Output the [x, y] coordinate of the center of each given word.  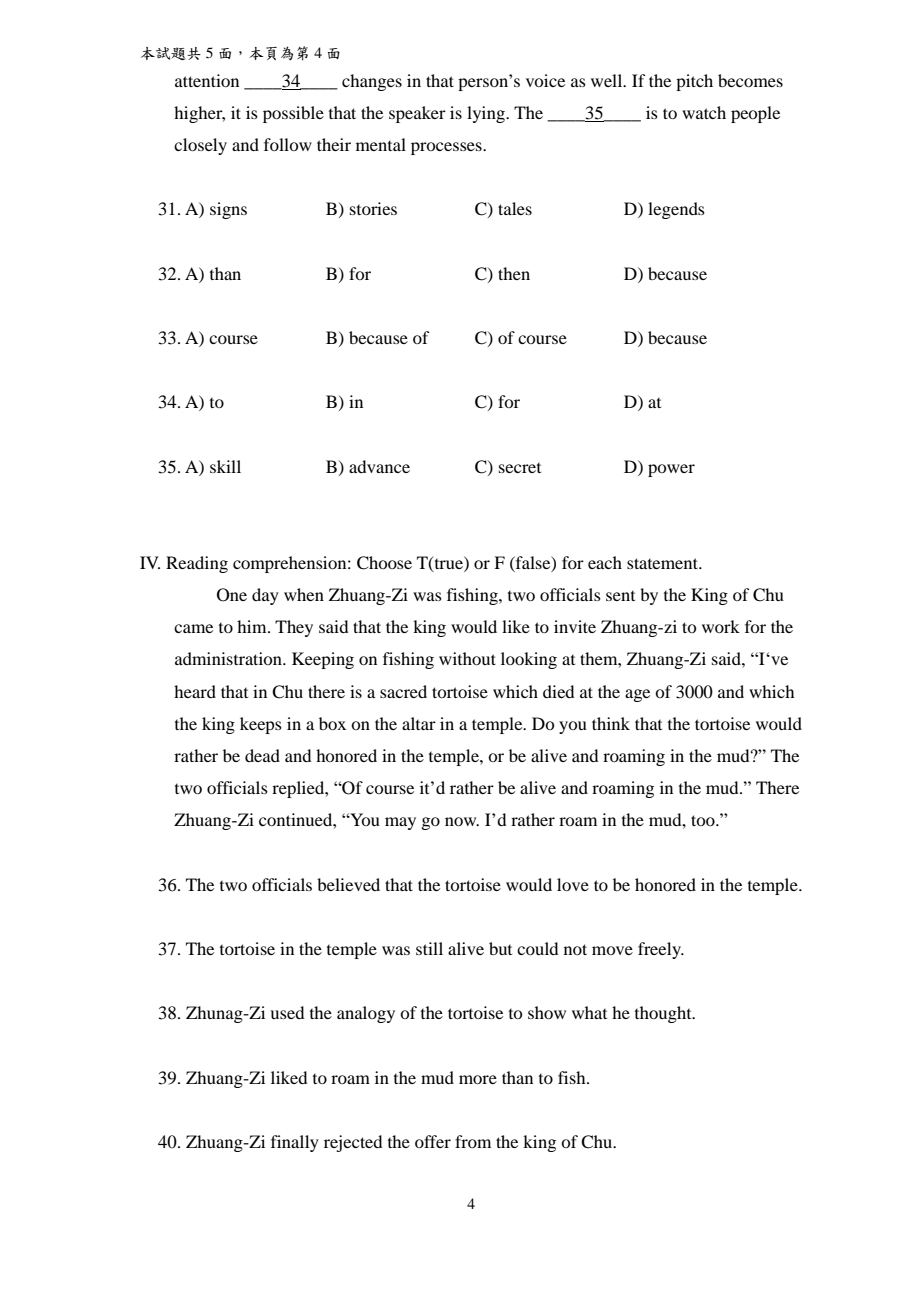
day [265, 596]
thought [664, 1014]
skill [225, 466]
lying [487, 114]
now [462, 821]
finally [295, 1143]
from [473, 1141]
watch [704, 112]
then [514, 273]
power [671, 470]
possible [293, 114]
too [704, 820]
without [467, 658]
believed [348, 884]
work [721, 626]
